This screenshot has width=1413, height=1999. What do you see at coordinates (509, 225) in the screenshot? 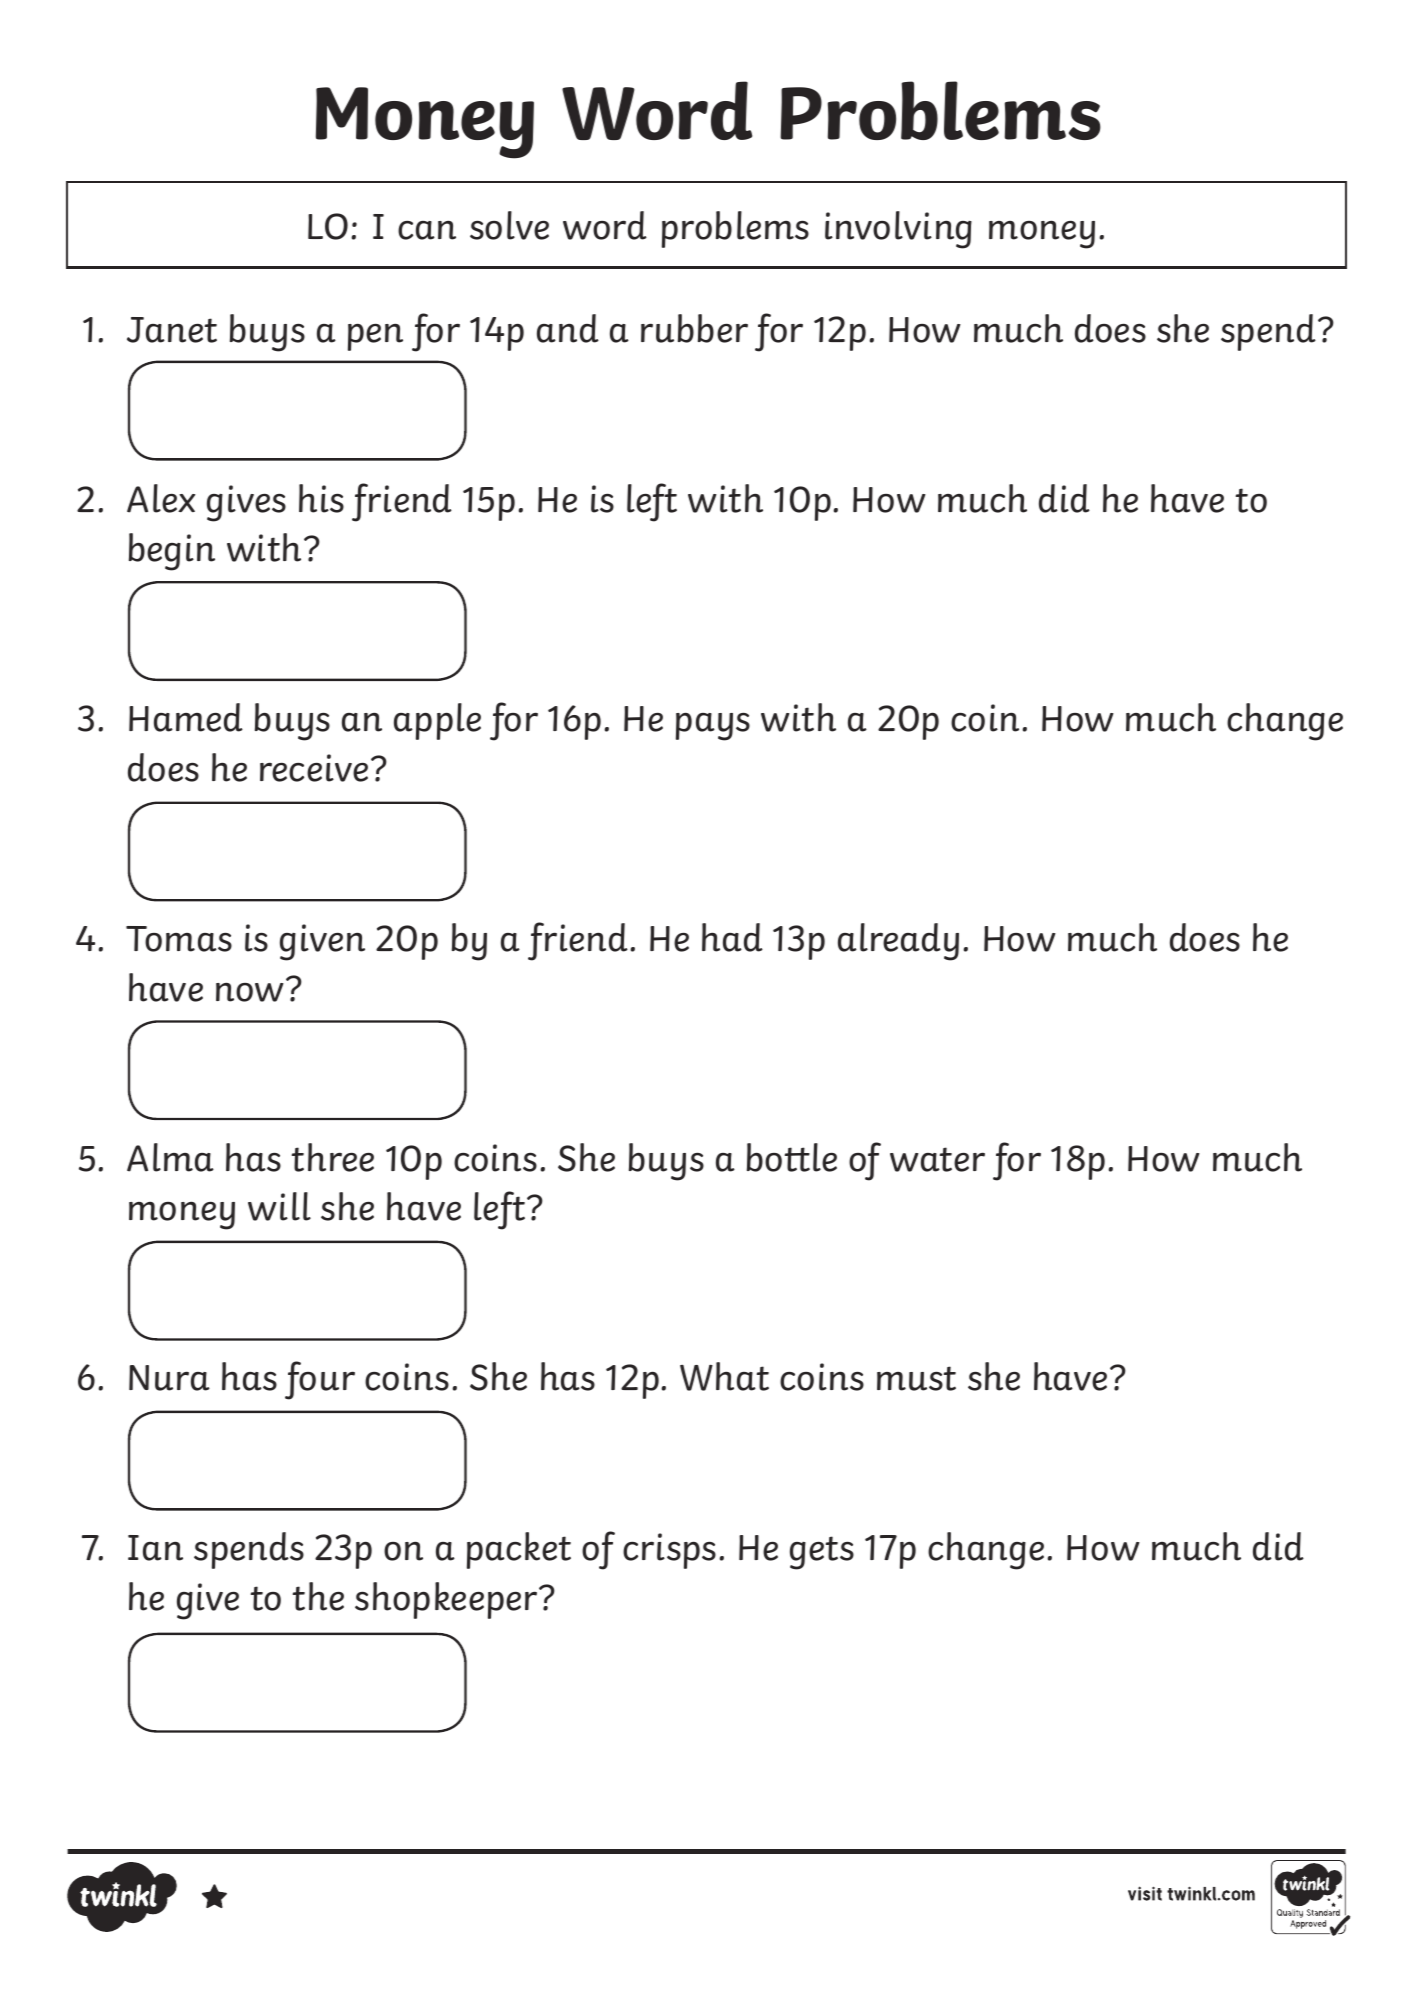
I see `solve` at bounding box center [509, 225].
